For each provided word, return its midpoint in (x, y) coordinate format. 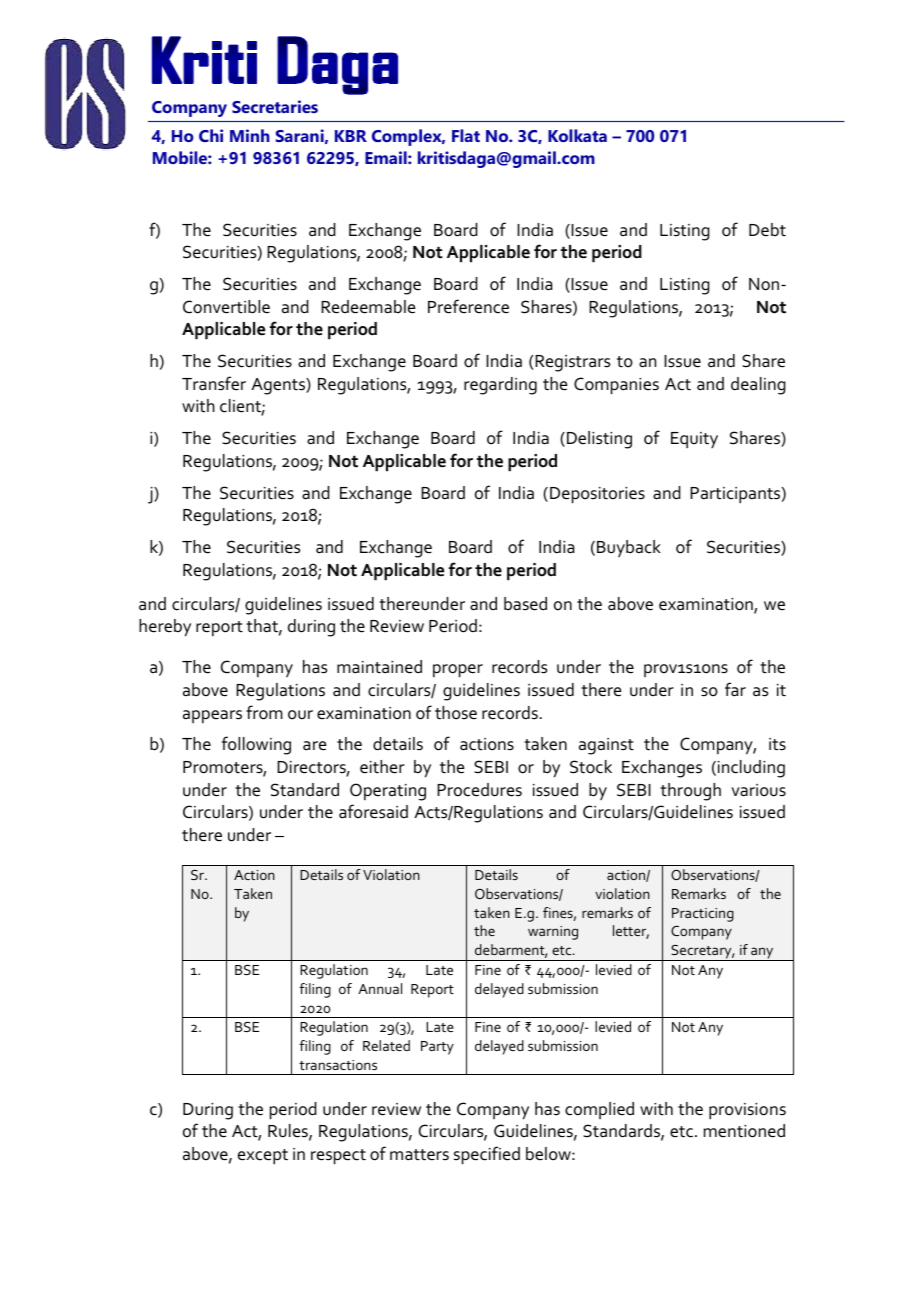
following (256, 745)
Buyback (629, 548)
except (263, 1157)
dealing (758, 386)
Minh (250, 135)
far (735, 689)
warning (553, 933)
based (525, 604)
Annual (380, 988)
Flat (466, 135)
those (456, 713)
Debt (767, 230)
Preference (468, 306)
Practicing (703, 915)
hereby (165, 628)
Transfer (214, 383)
